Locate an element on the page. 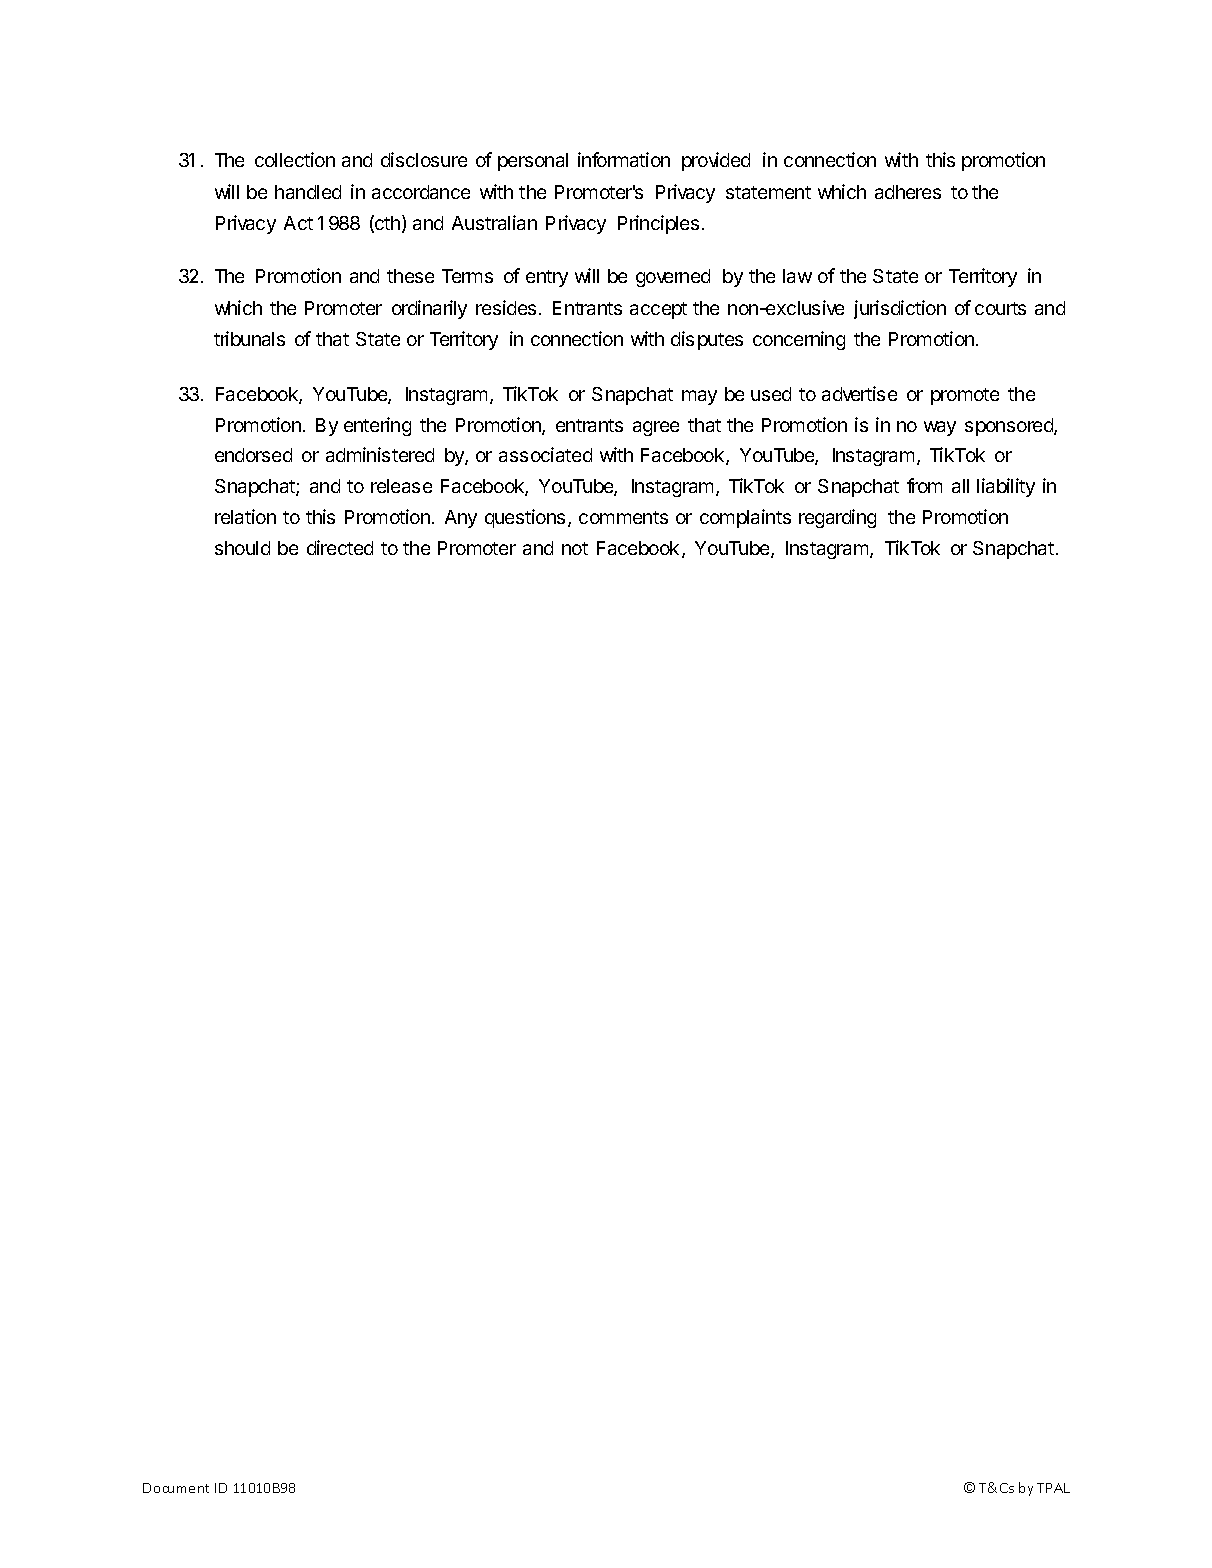 The width and height of the document is (1212, 1568). regarding is located at coordinates (837, 518).
